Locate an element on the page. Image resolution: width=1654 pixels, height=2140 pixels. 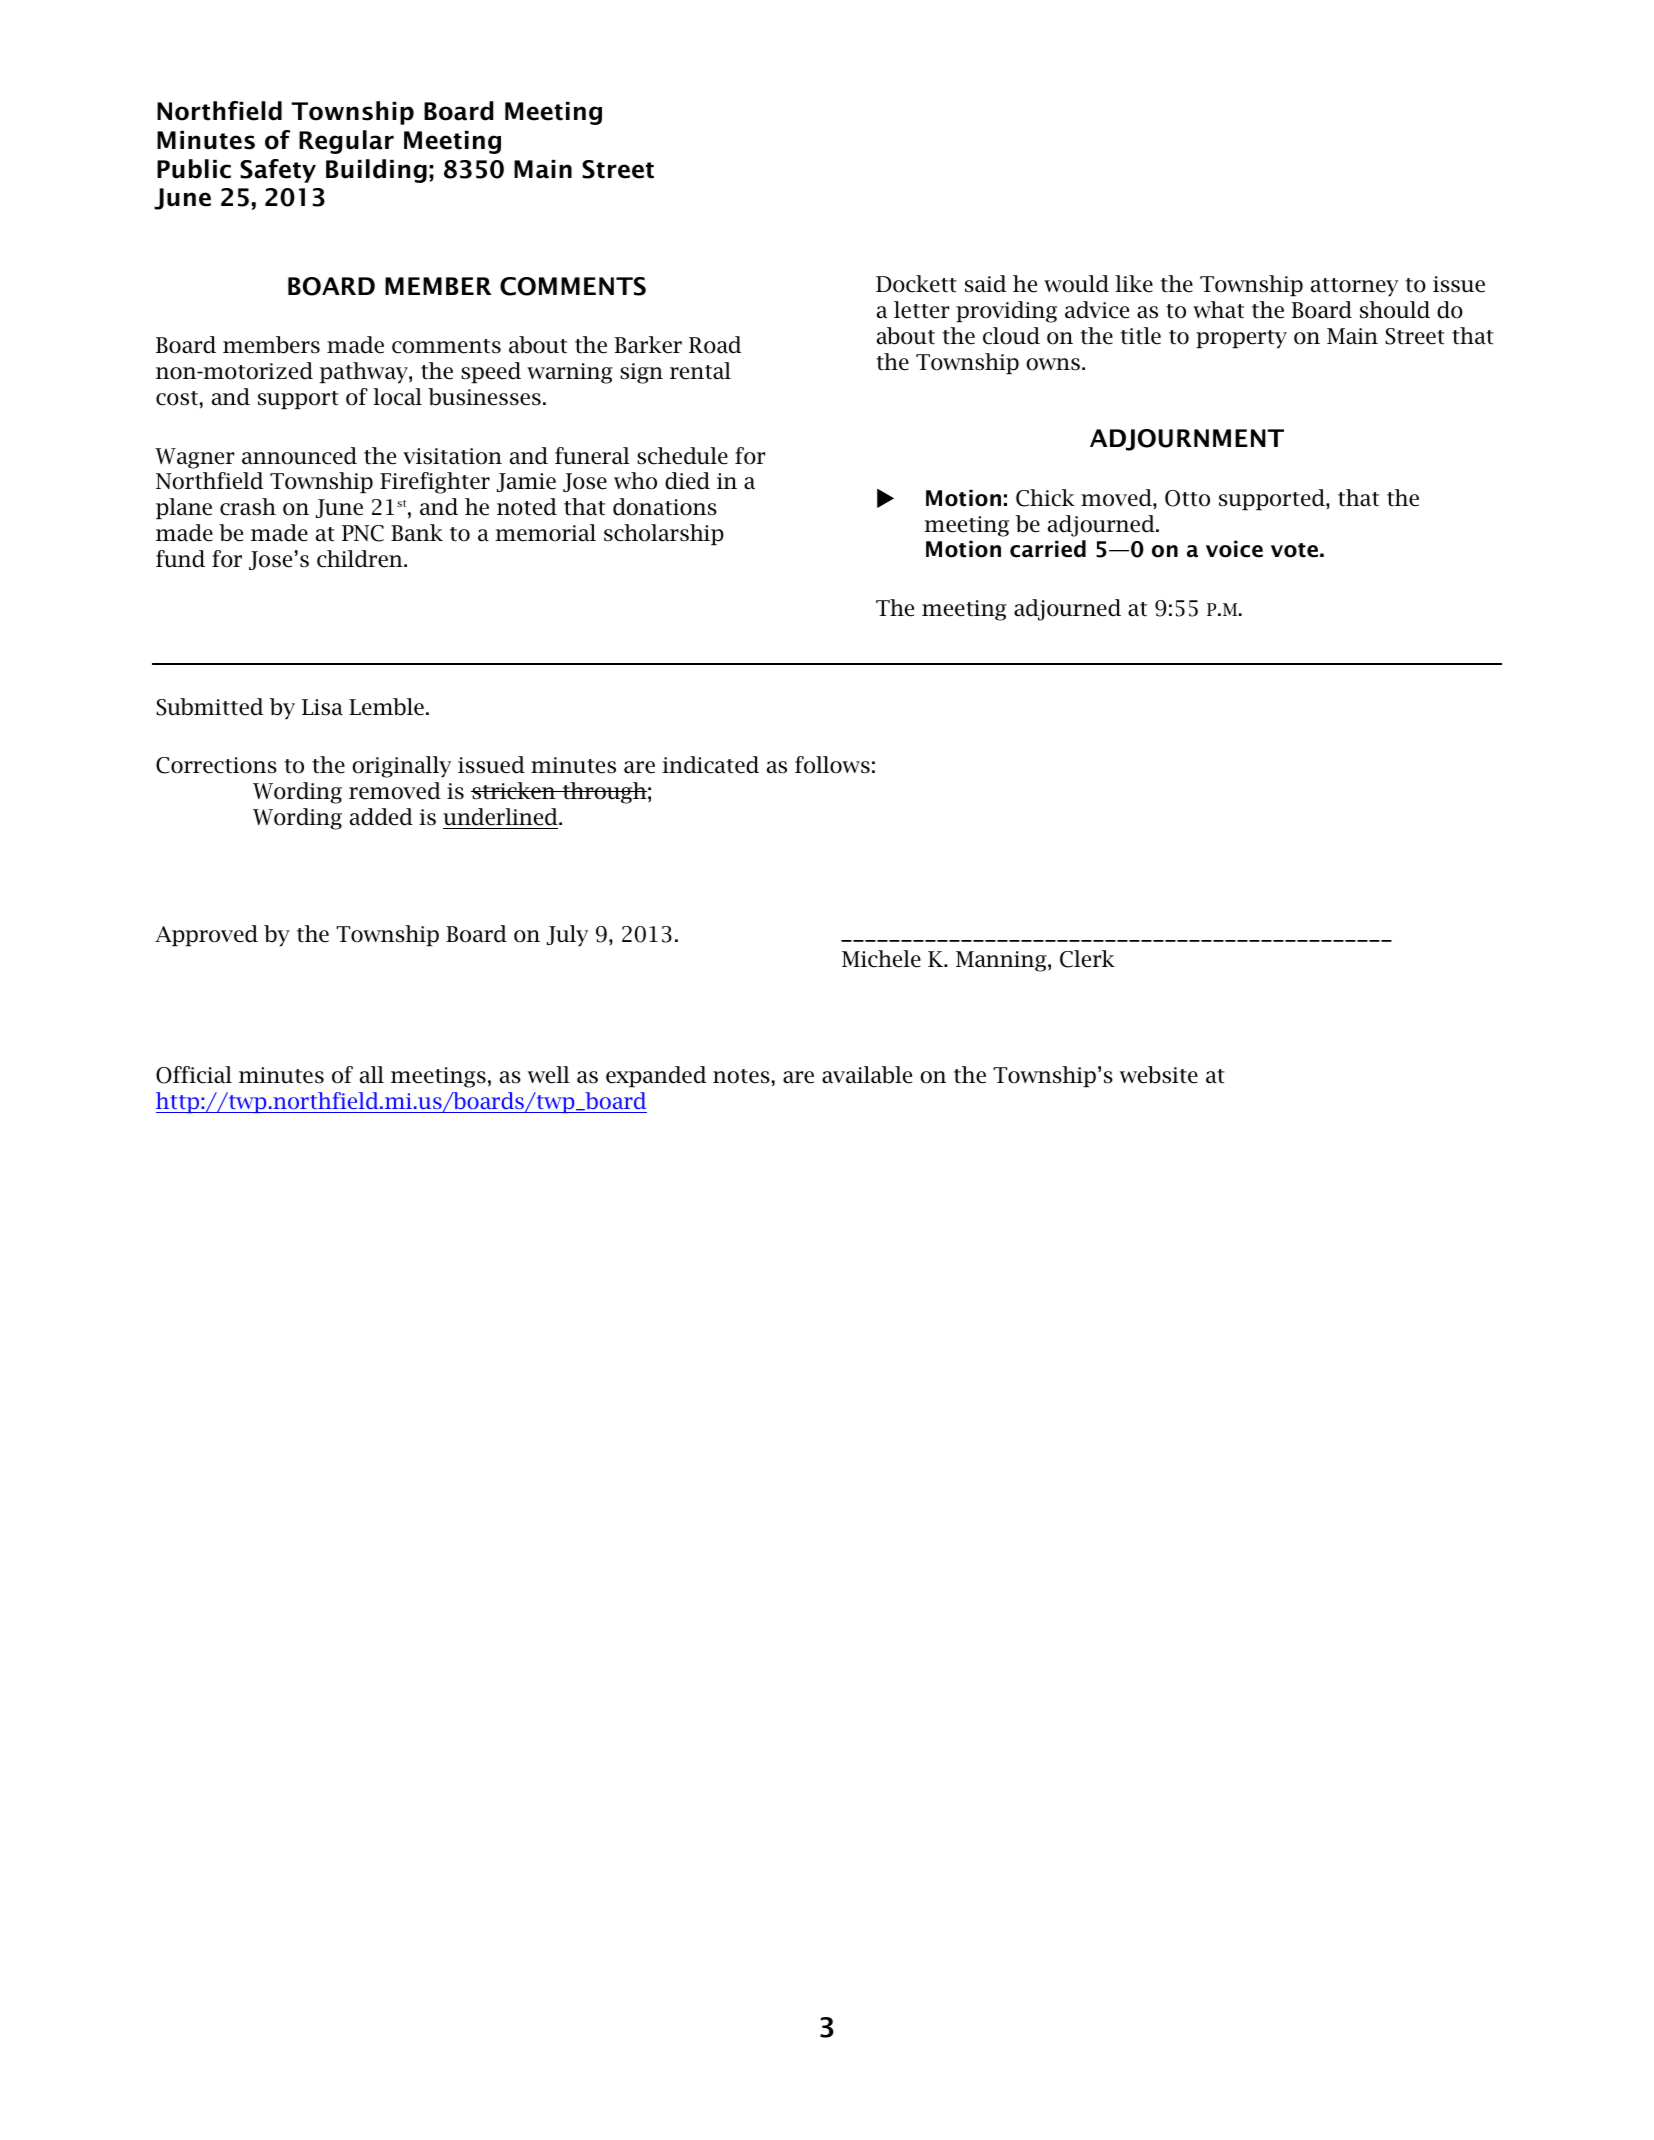
website is located at coordinates (1159, 1075).
